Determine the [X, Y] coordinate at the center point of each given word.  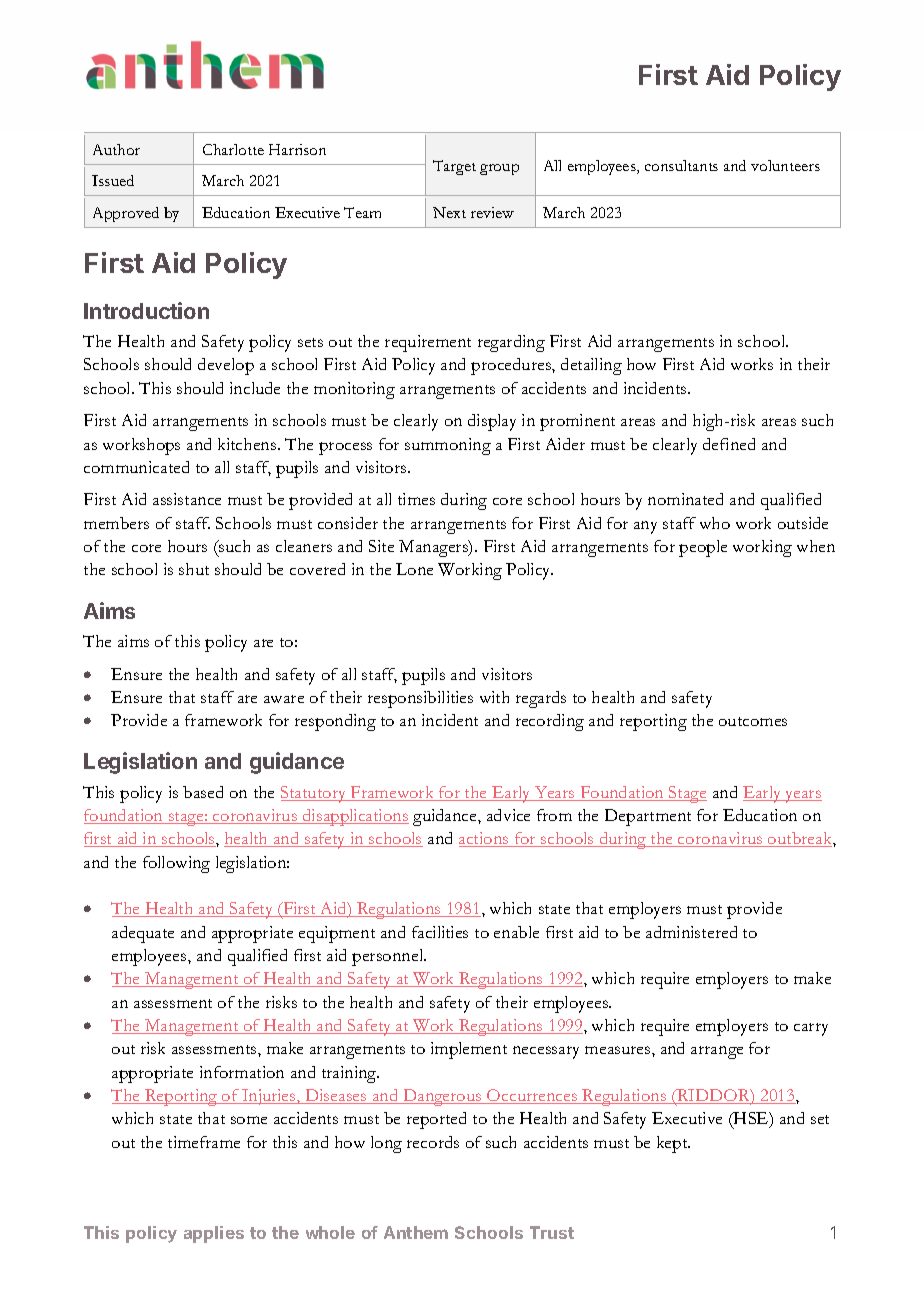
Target [454, 167]
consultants [681, 165]
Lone [414, 569]
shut [194, 569]
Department [648, 817]
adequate [143, 934]
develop [226, 366]
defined [729, 444]
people [703, 548]
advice [508, 815]
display [492, 422]
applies [214, 1234]
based [203, 792]
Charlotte [233, 149]
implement [469, 1050]
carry [811, 1029]
